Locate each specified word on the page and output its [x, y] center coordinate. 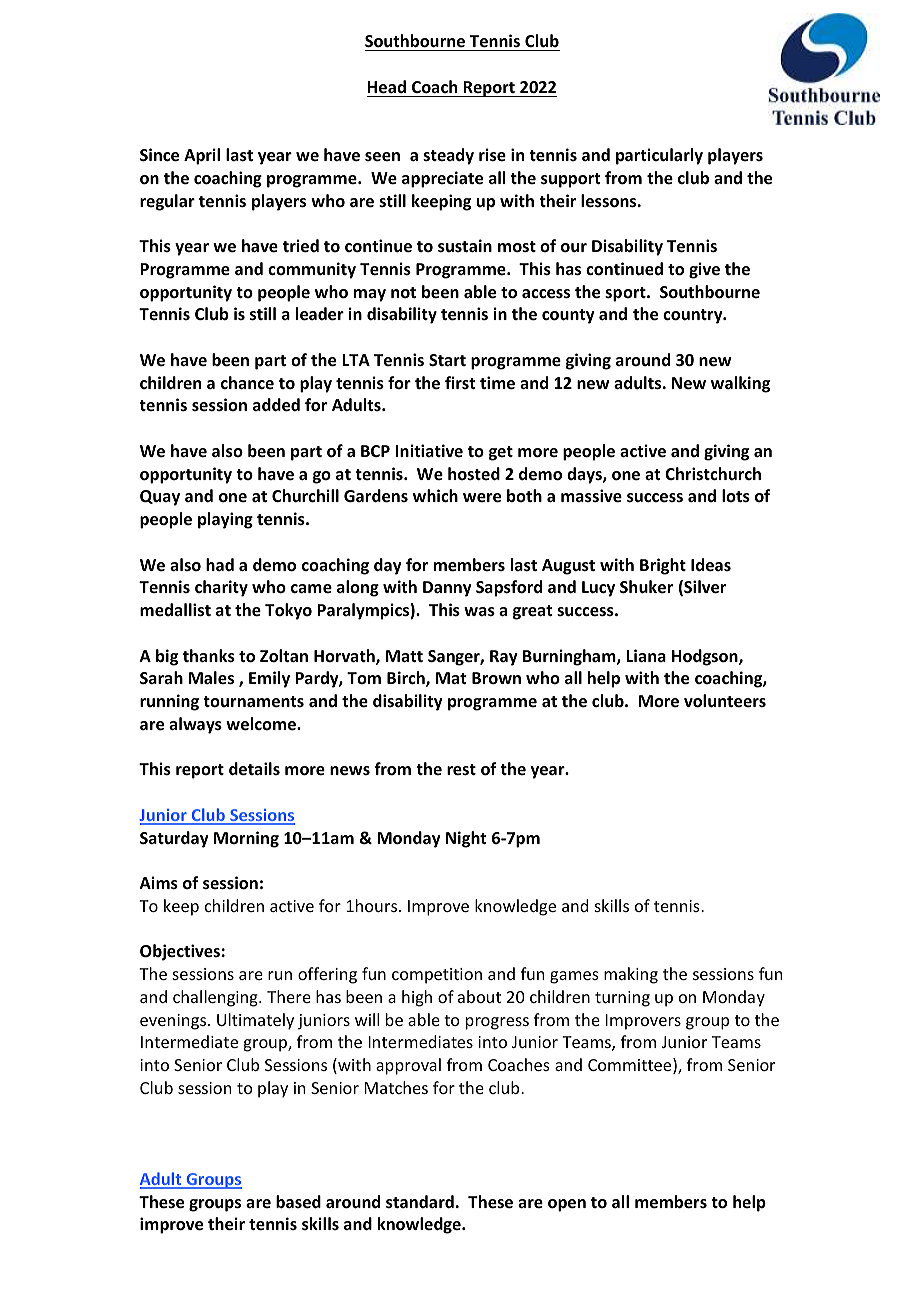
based [298, 1202]
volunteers [725, 701]
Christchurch [713, 473]
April [202, 156]
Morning [246, 839]
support [570, 180]
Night [466, 839]
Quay [160, 498]
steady [448, 156]
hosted [474, 473]
